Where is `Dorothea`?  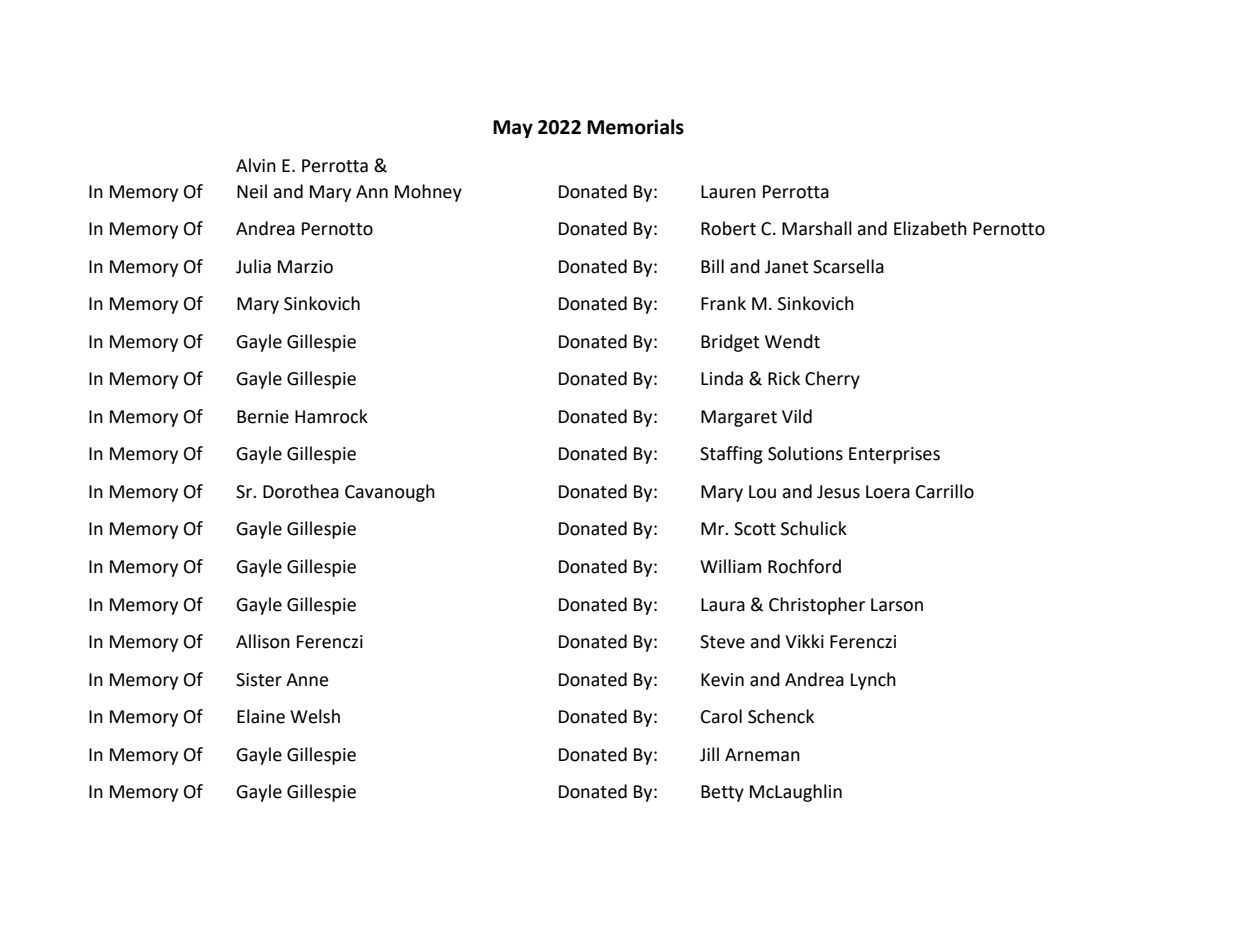
Dorothea is located at coordinates (301, 491).
